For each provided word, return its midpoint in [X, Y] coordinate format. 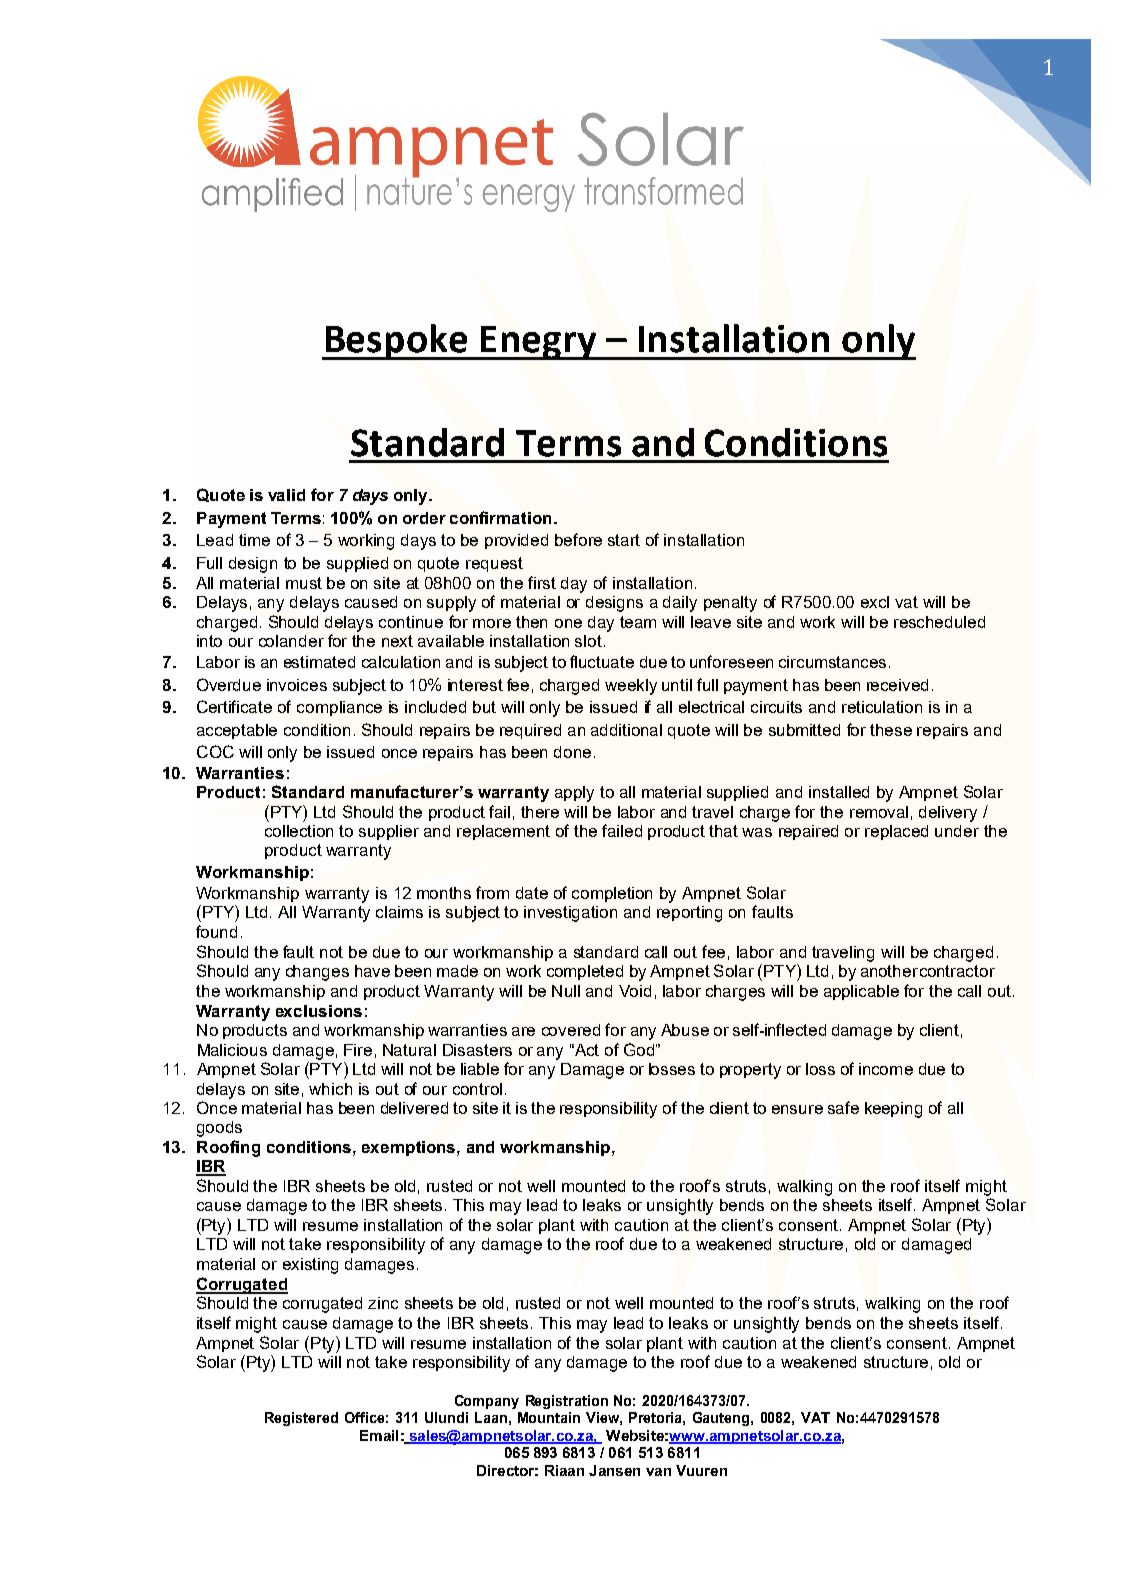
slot [588, 641]
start [624, 540]
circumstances [832, 662]
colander [291, 641]
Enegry [539, 343]
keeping [893, 1110]
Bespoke [396, 342]
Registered [301, 1419]
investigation [570, 914]
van [658, 1472]
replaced [896, 832]
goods [219, 1129]
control [477, 1089]
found [216, 931]
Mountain [549, 1417]
